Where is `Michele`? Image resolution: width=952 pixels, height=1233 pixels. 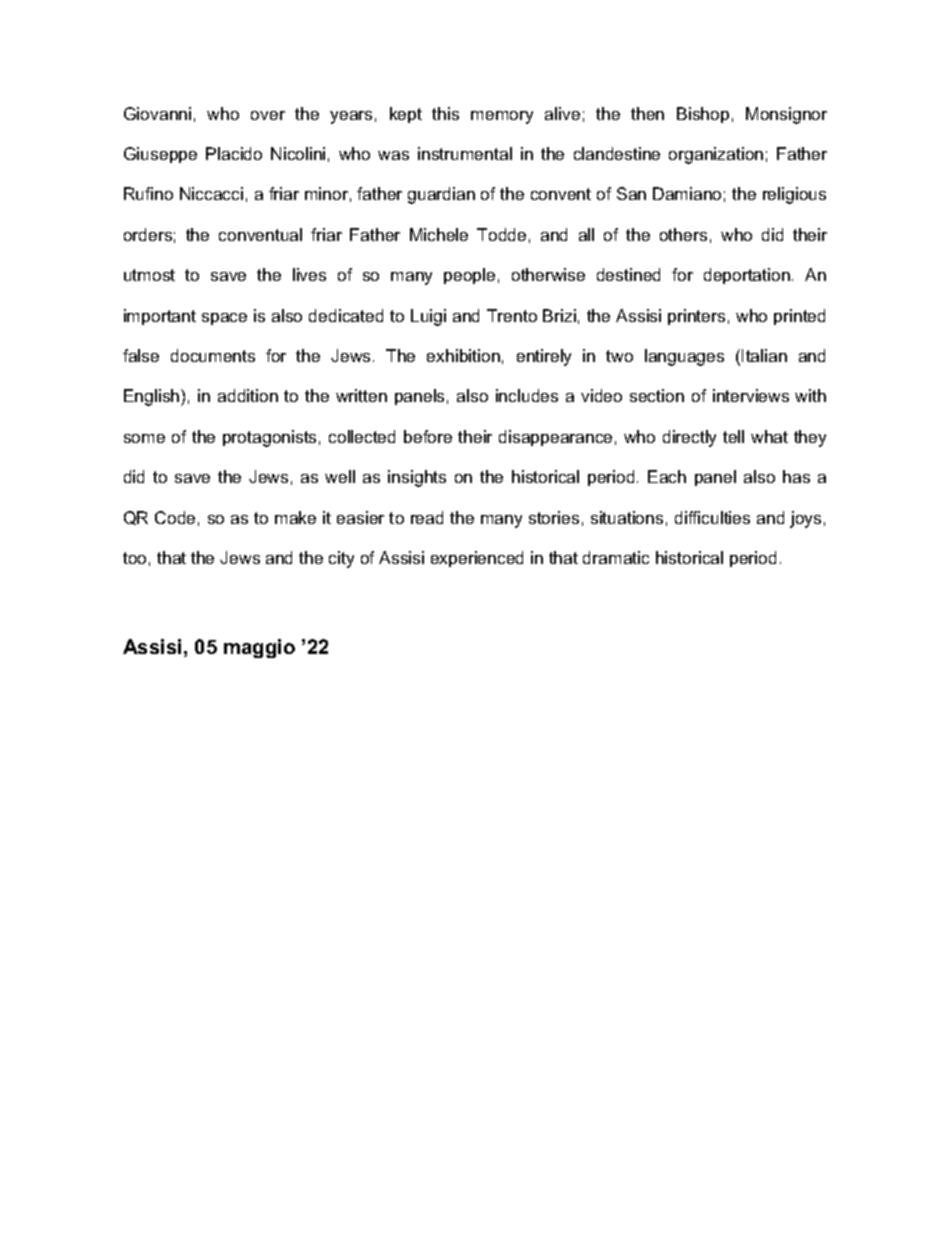 Michele is located at coordinates (439, 234).
